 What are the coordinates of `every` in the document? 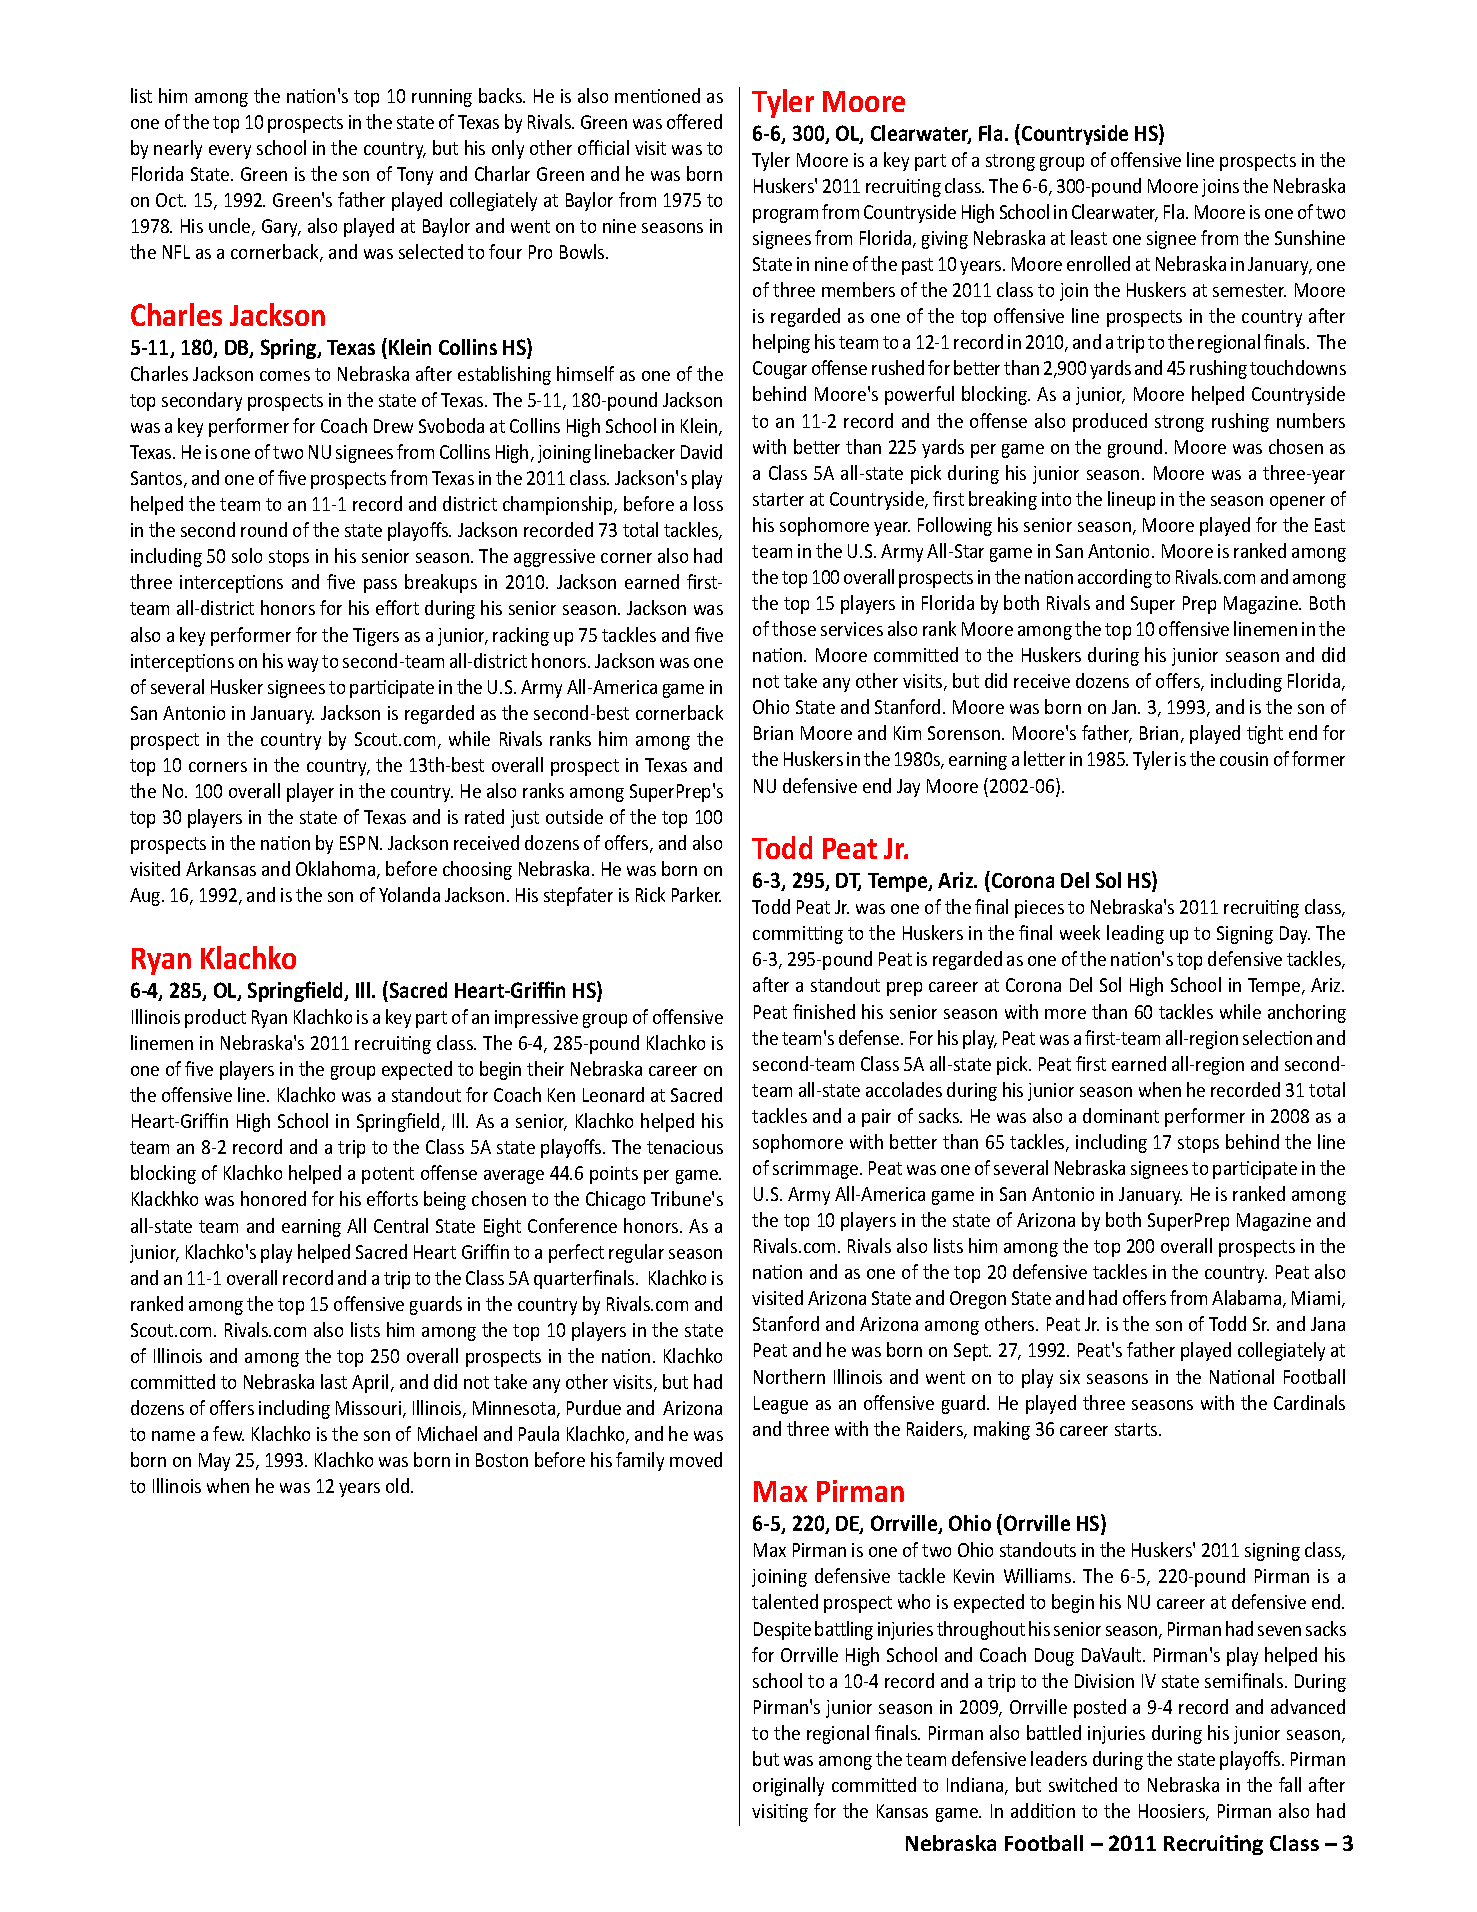 It's located at (230, 152).
